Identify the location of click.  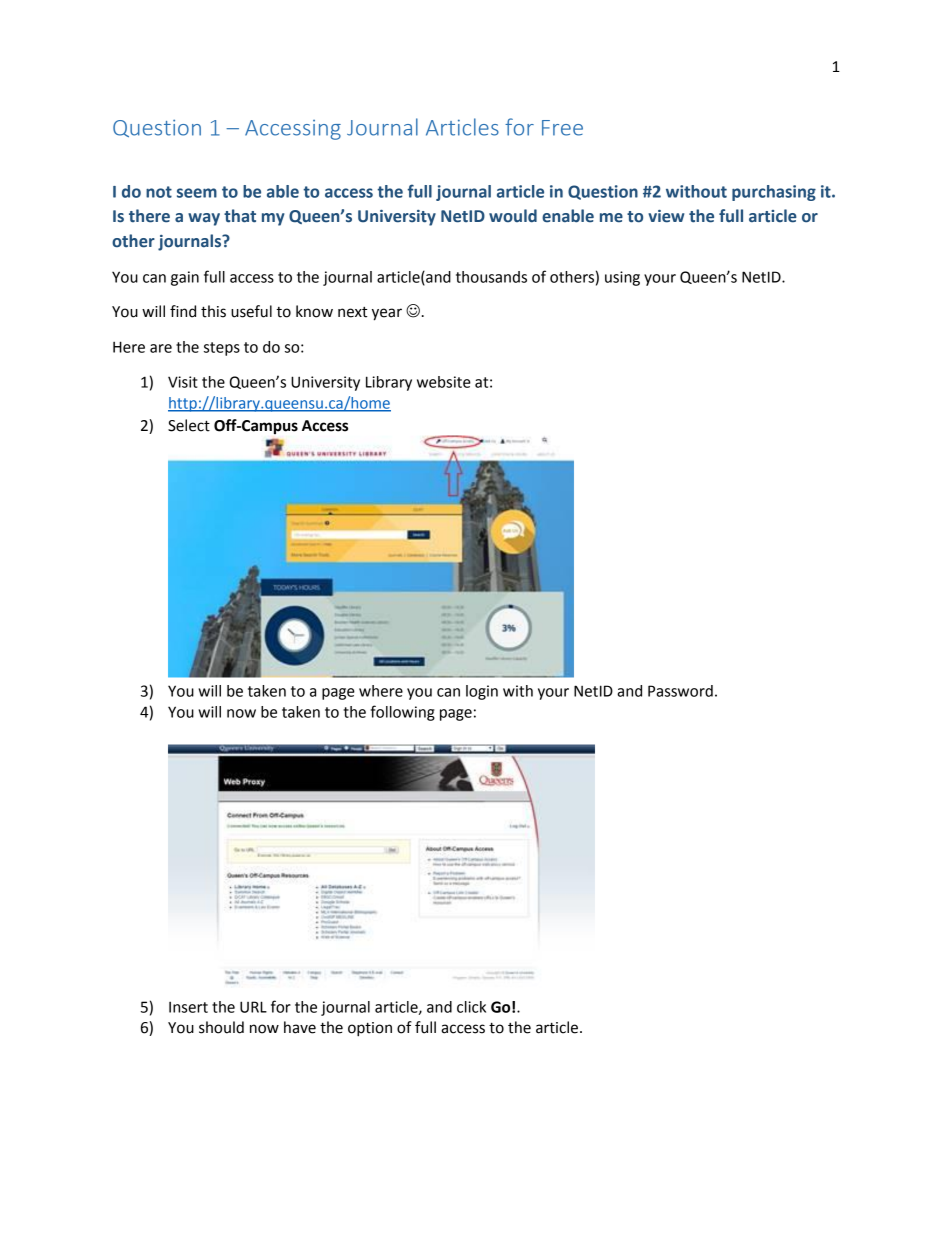
(471, 1007).
